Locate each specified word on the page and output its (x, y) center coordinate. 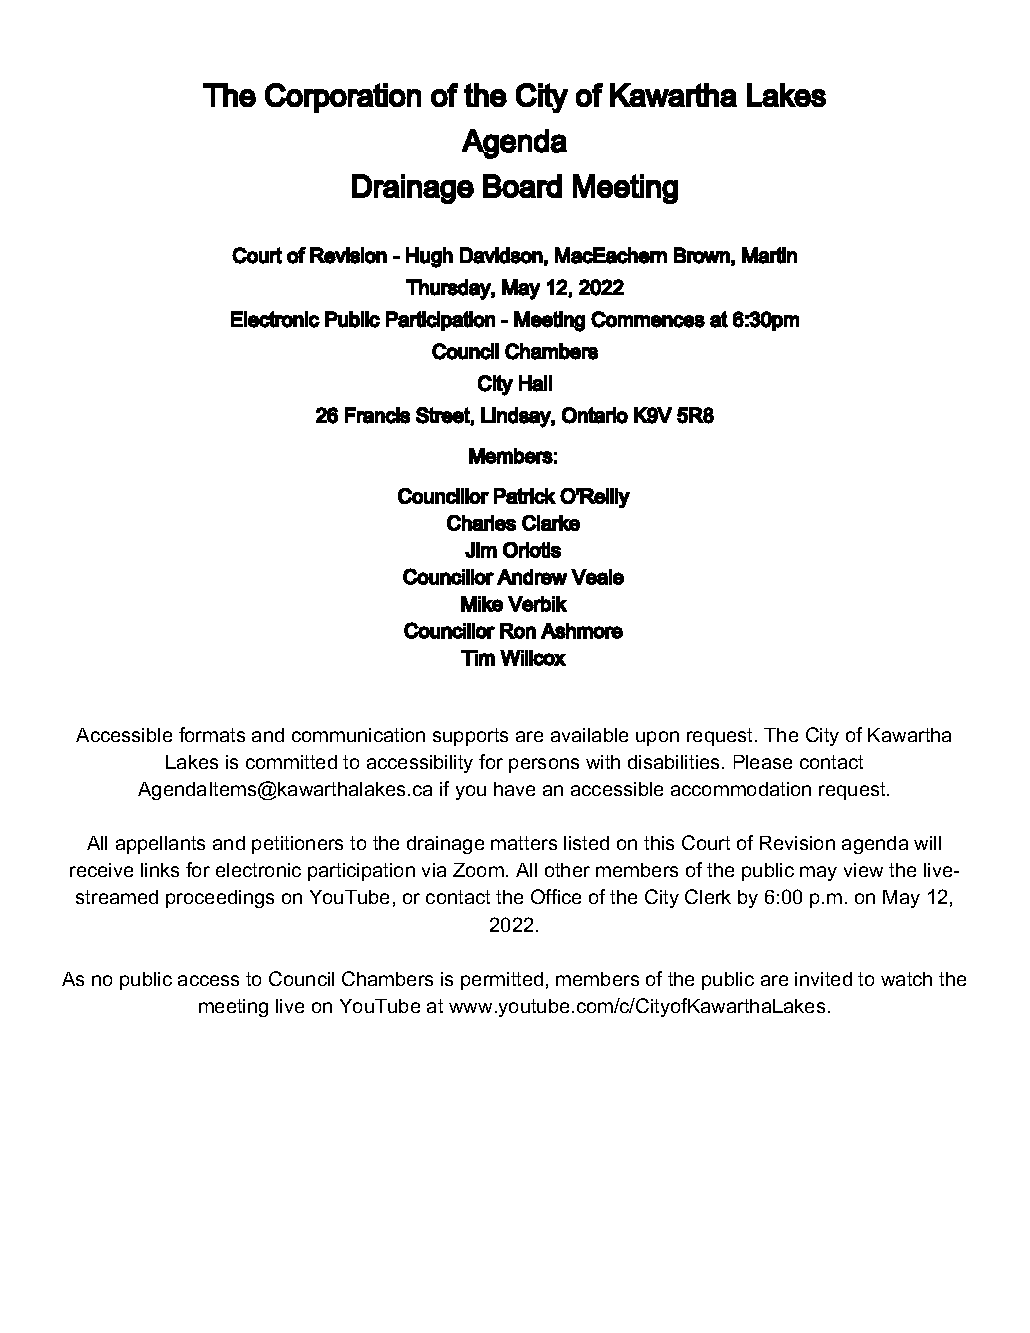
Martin (769, 255)
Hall (535, 383)
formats (212, 734)
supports (470, 737)
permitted (502, 981)
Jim (481, 550)
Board (522, 186)
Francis (377, 415)
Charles (481, 523)
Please (763, 762)
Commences (648, 319)
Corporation (343, 98)
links (160, 870)
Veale (597, 577)
